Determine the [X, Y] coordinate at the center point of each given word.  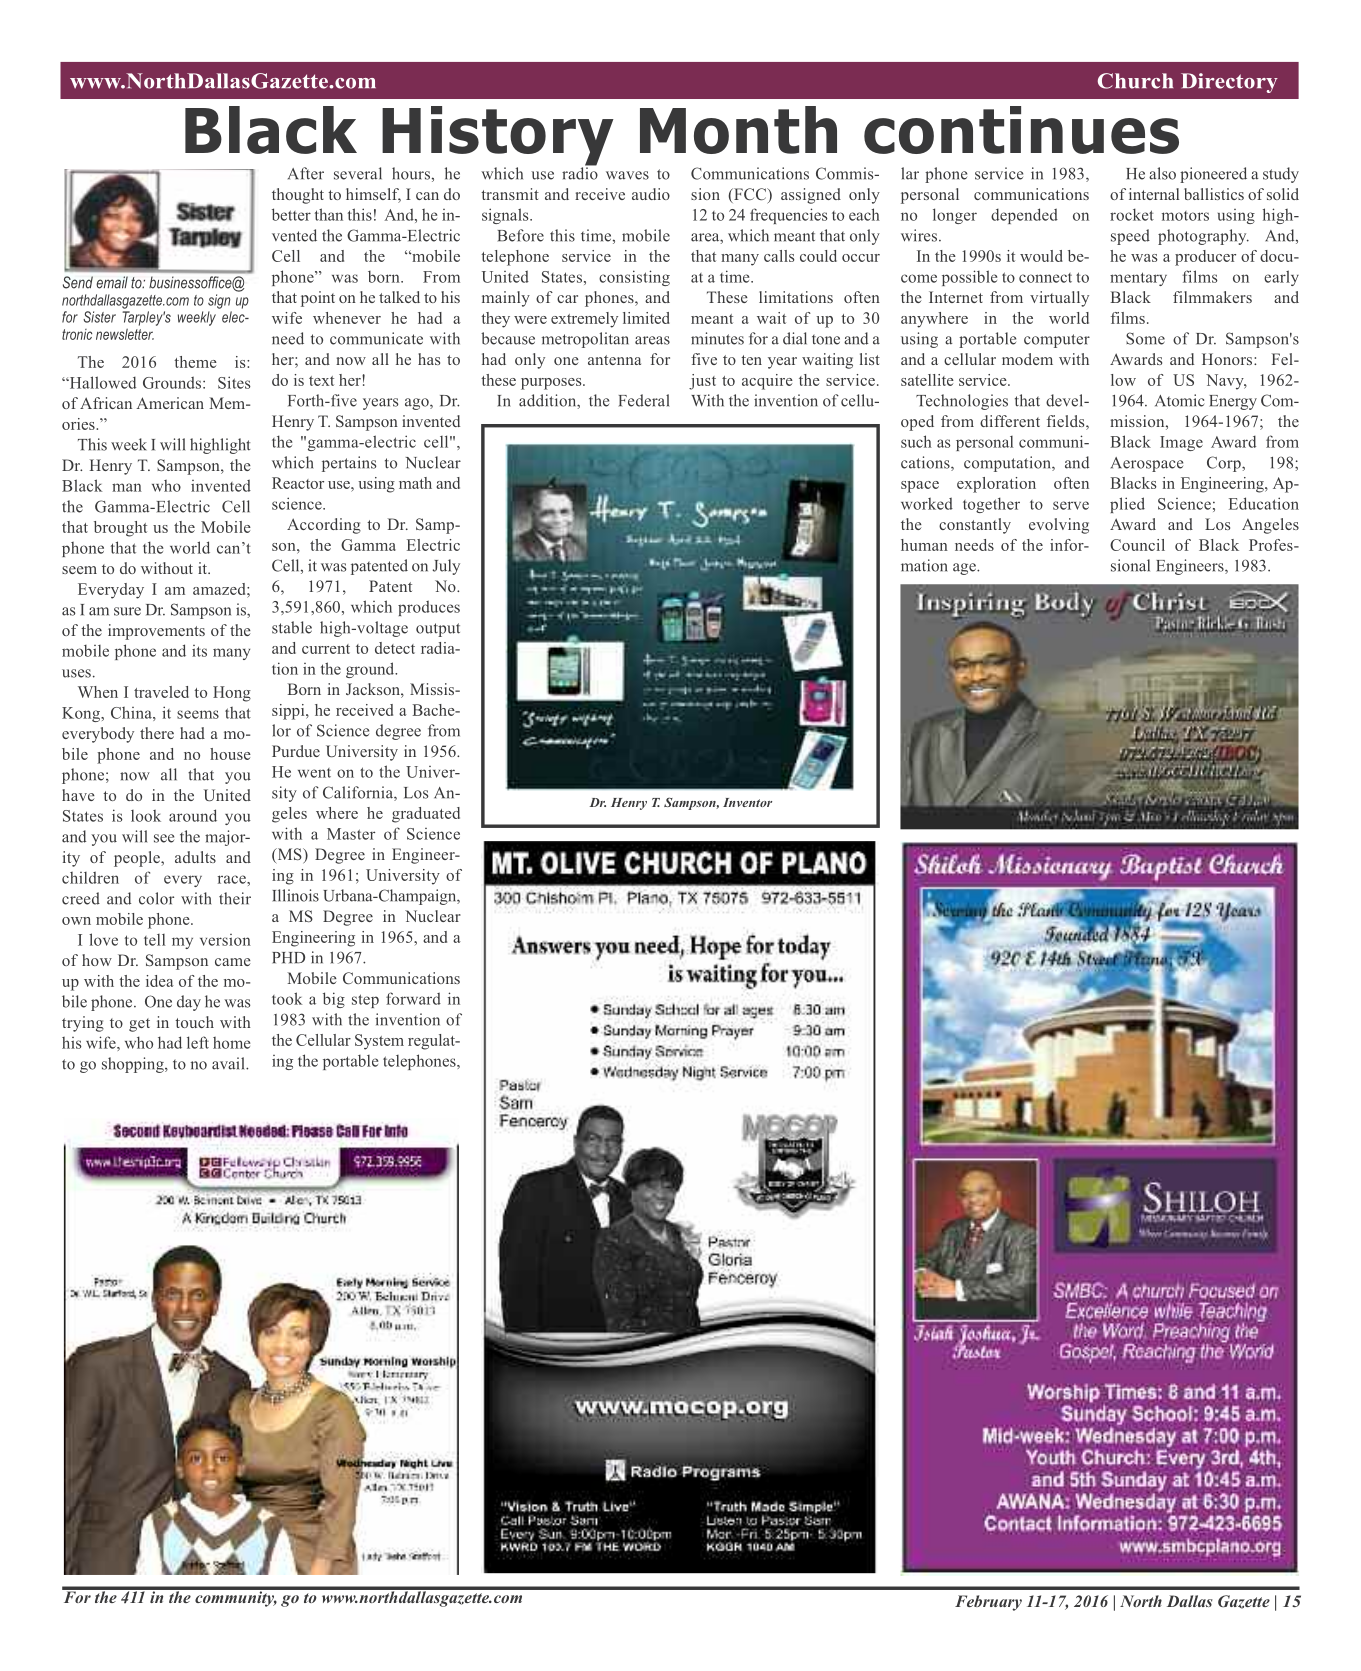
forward [413, 998]
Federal [644, 400]
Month [738, 130]
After [306, 173]
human [924, 545]
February [988, 1603]
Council [1137, 545]
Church [1135, 81]
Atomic [1179, 400]
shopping [134, 1065]
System [379, 1042]
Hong [232, 694]
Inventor [747, 802]
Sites [234, 382]
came [233, 962]
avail [229, 1063]
